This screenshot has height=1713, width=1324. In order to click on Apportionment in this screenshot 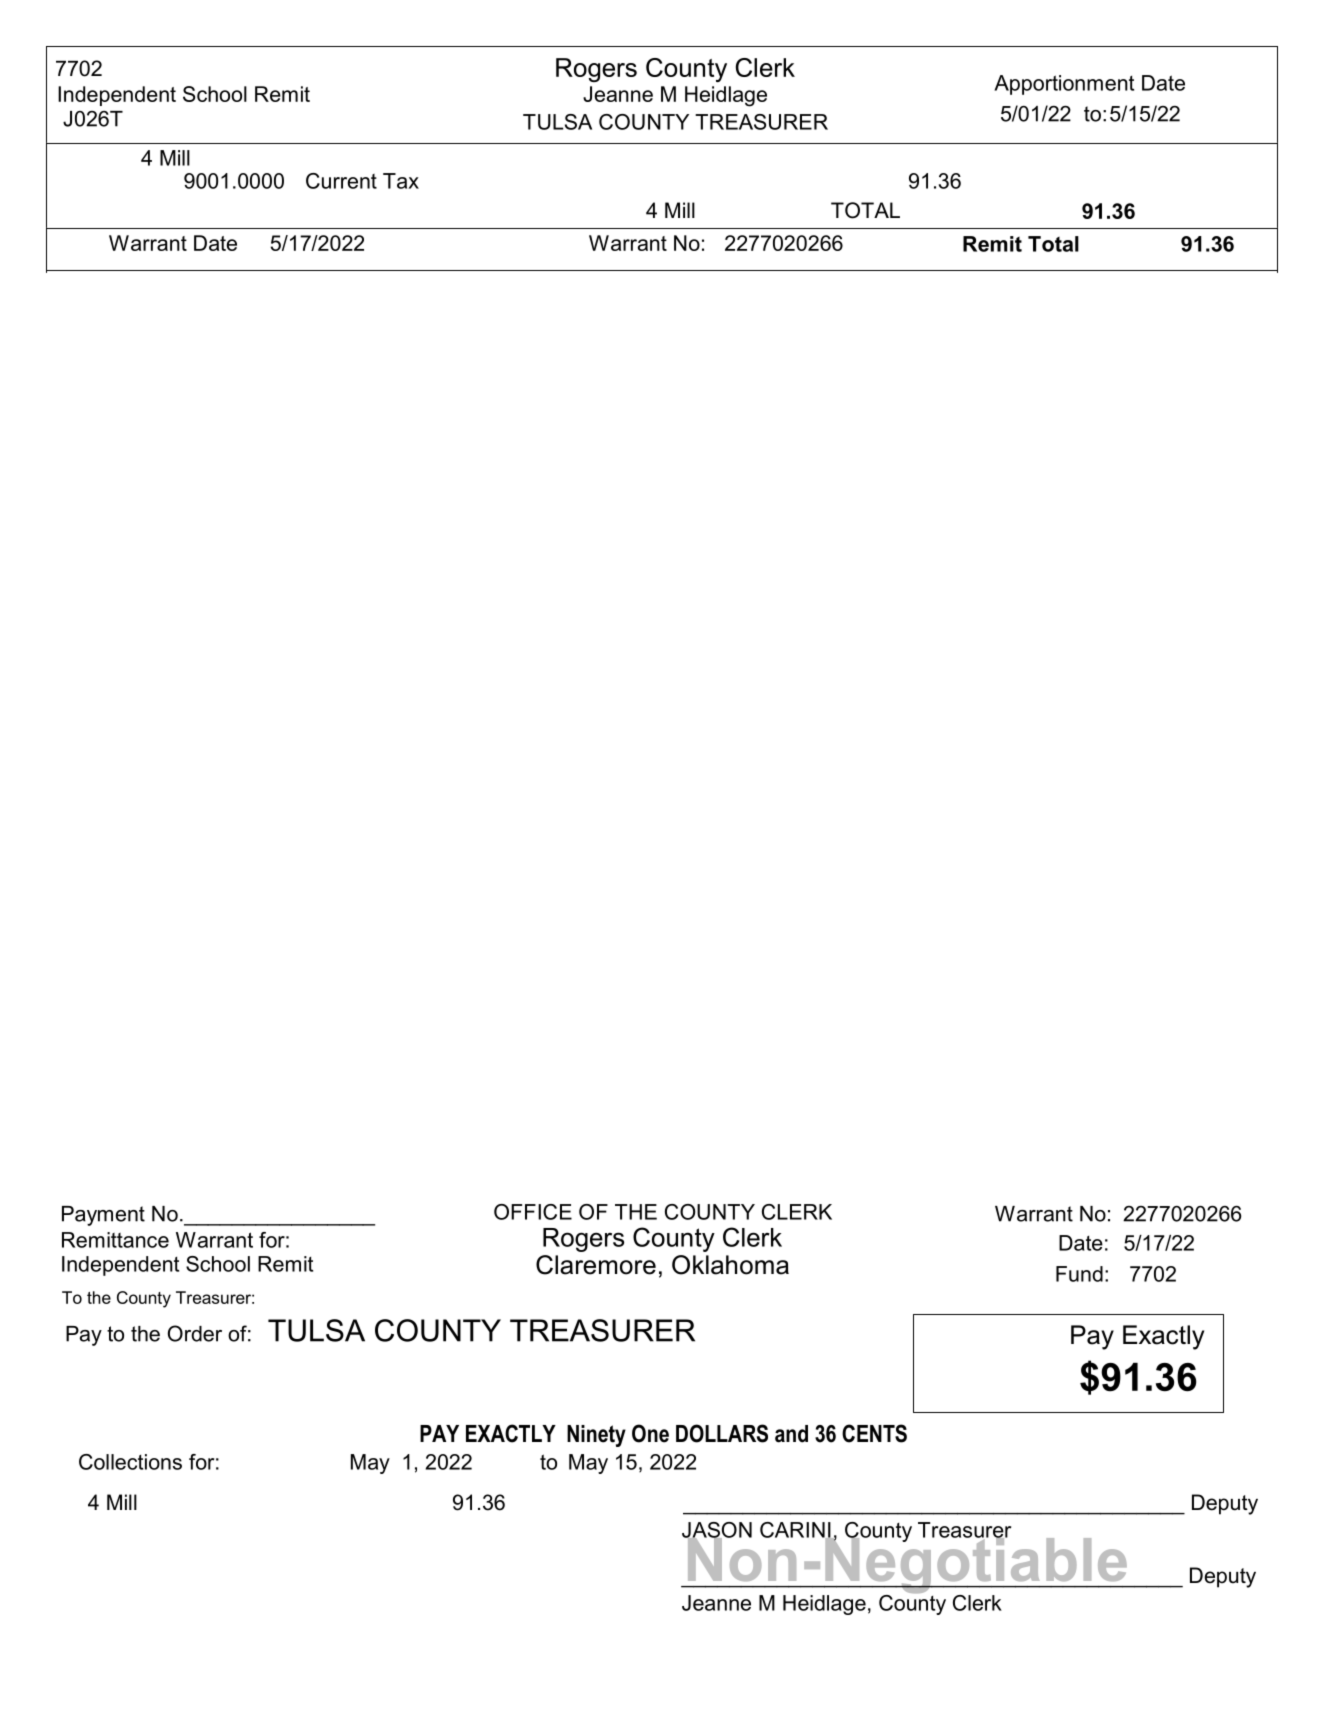, I will do `click(1064, 85)`.
